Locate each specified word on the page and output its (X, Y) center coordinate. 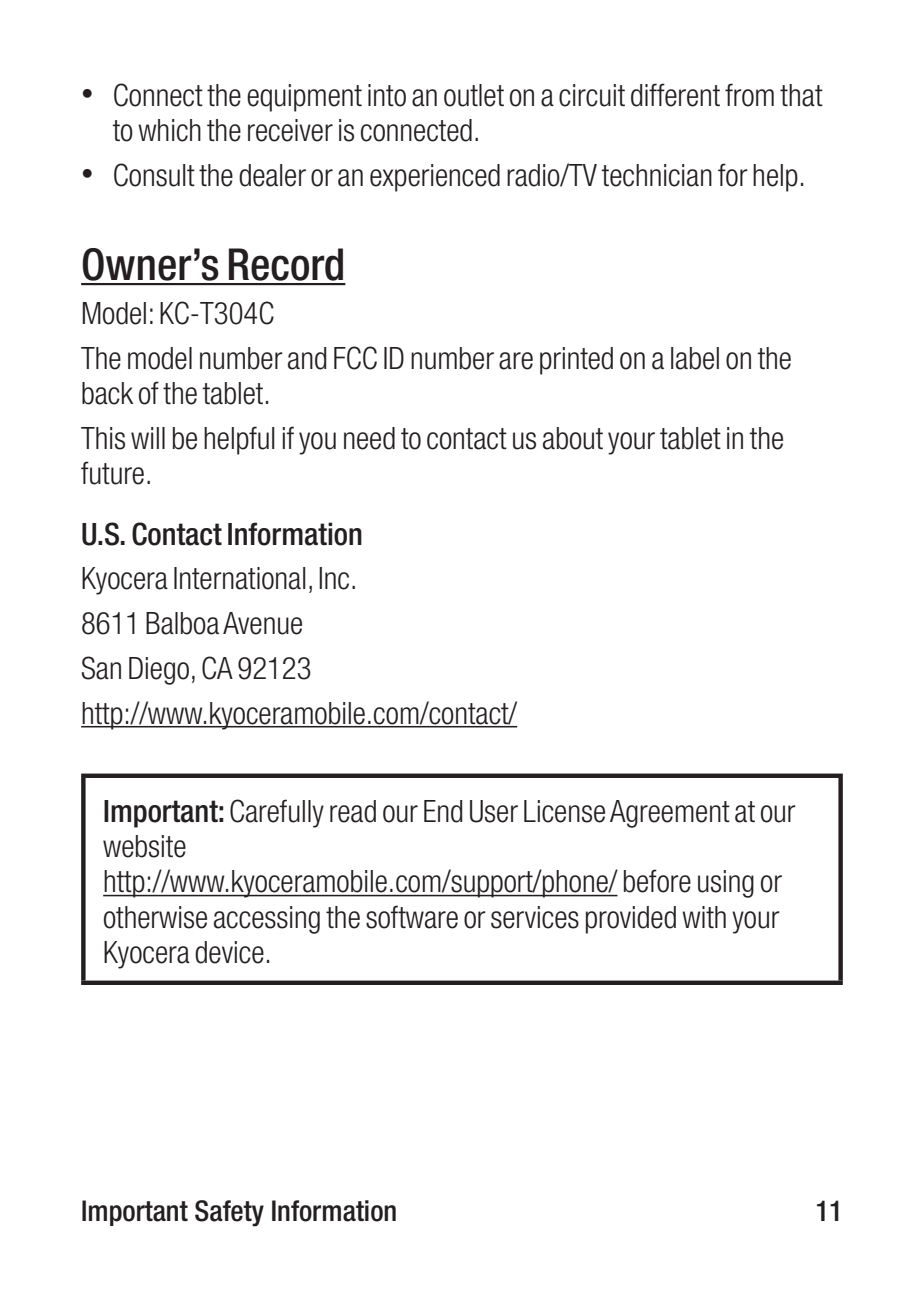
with (704, 917)
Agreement (670, 814)
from (749, 95)
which (169, 130)
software (412, 917)
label (695, 358)
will (148, 438)
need (369, 438)
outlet (474, 95)
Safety (229, 1213)
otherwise (155, 917)
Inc (334, 578)
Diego (159, 671)
